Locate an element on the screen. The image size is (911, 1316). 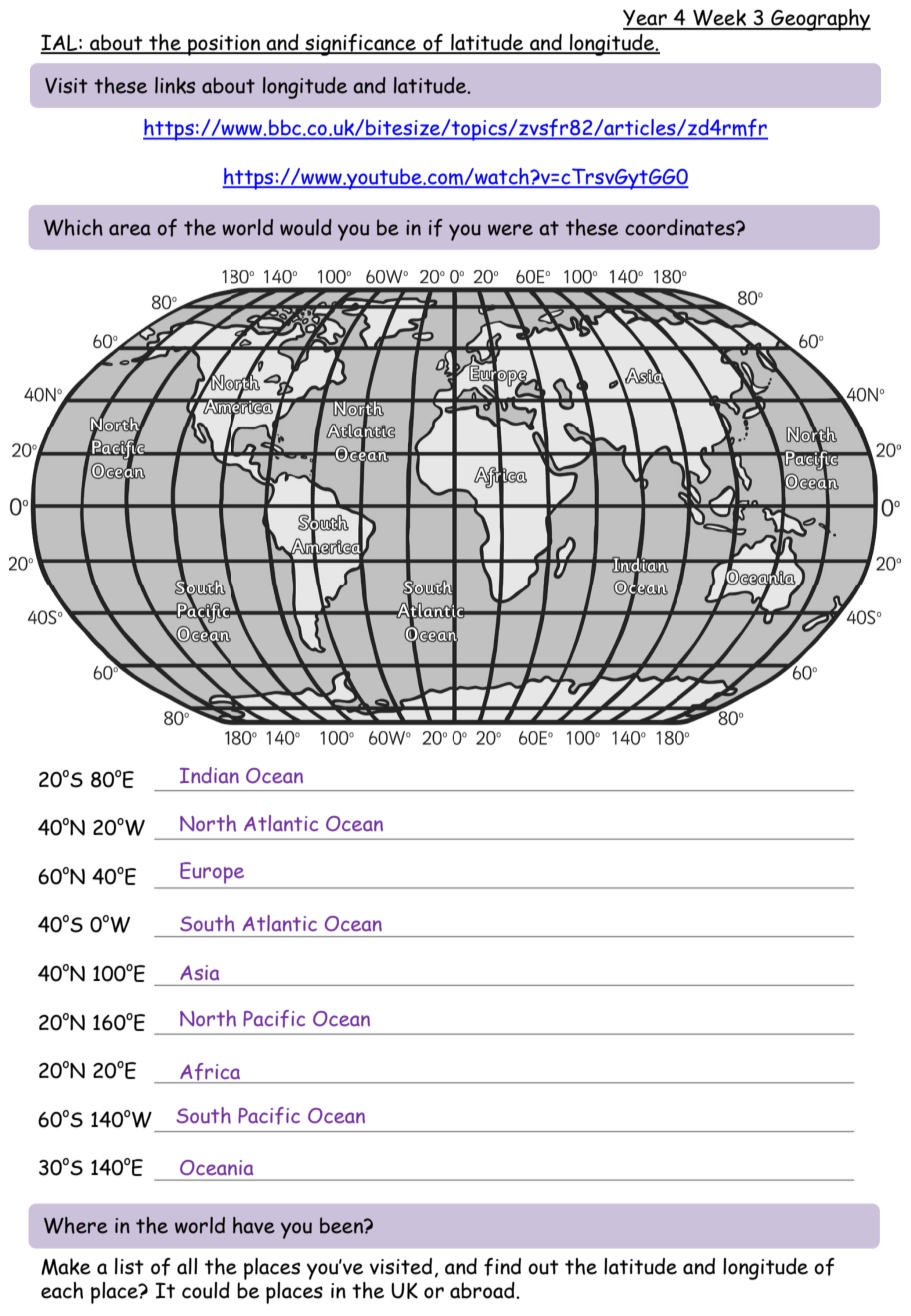
list is located at coordinates (129, 1266).
